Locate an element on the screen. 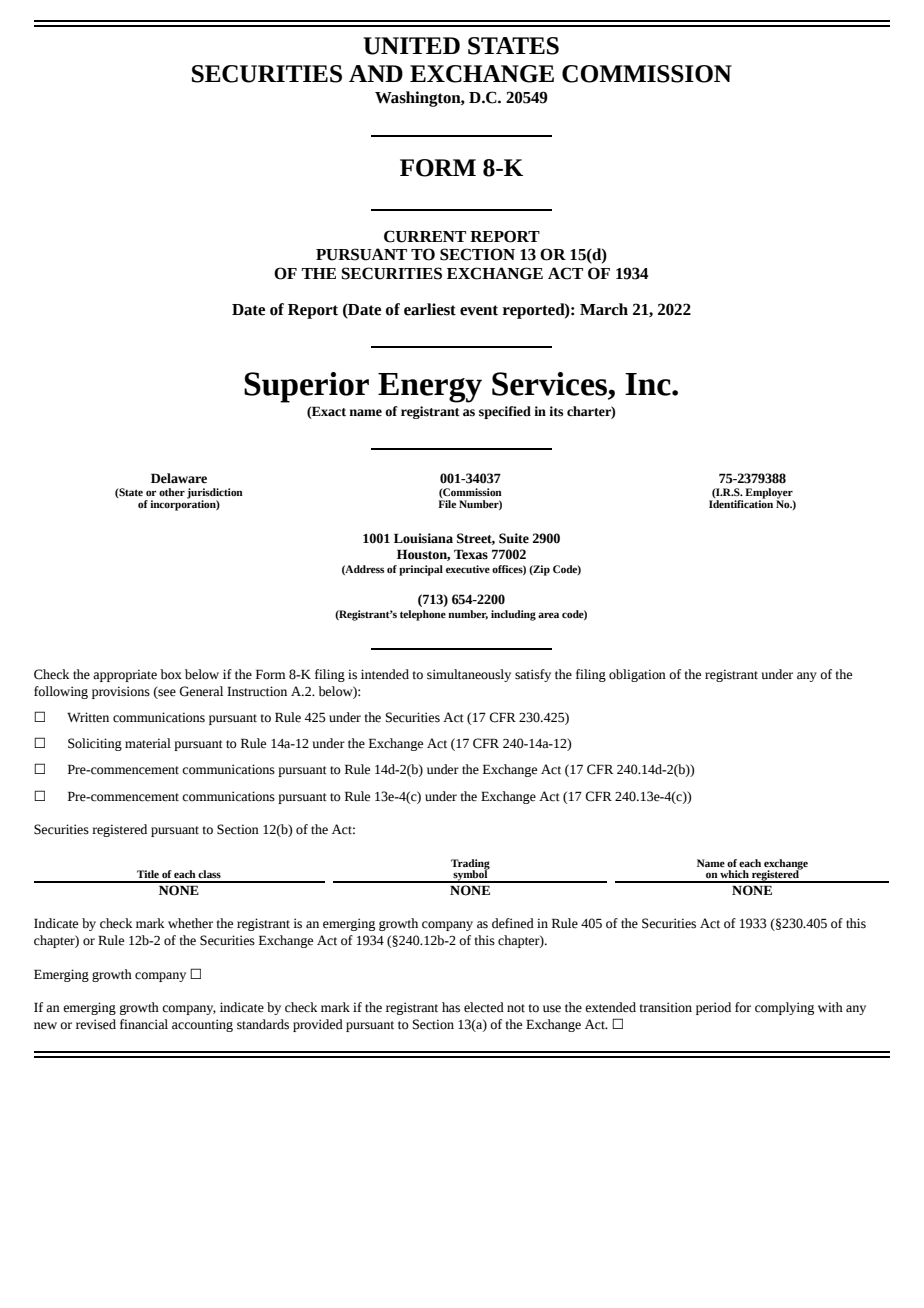  earliest is located at coordinates (430, 309).
